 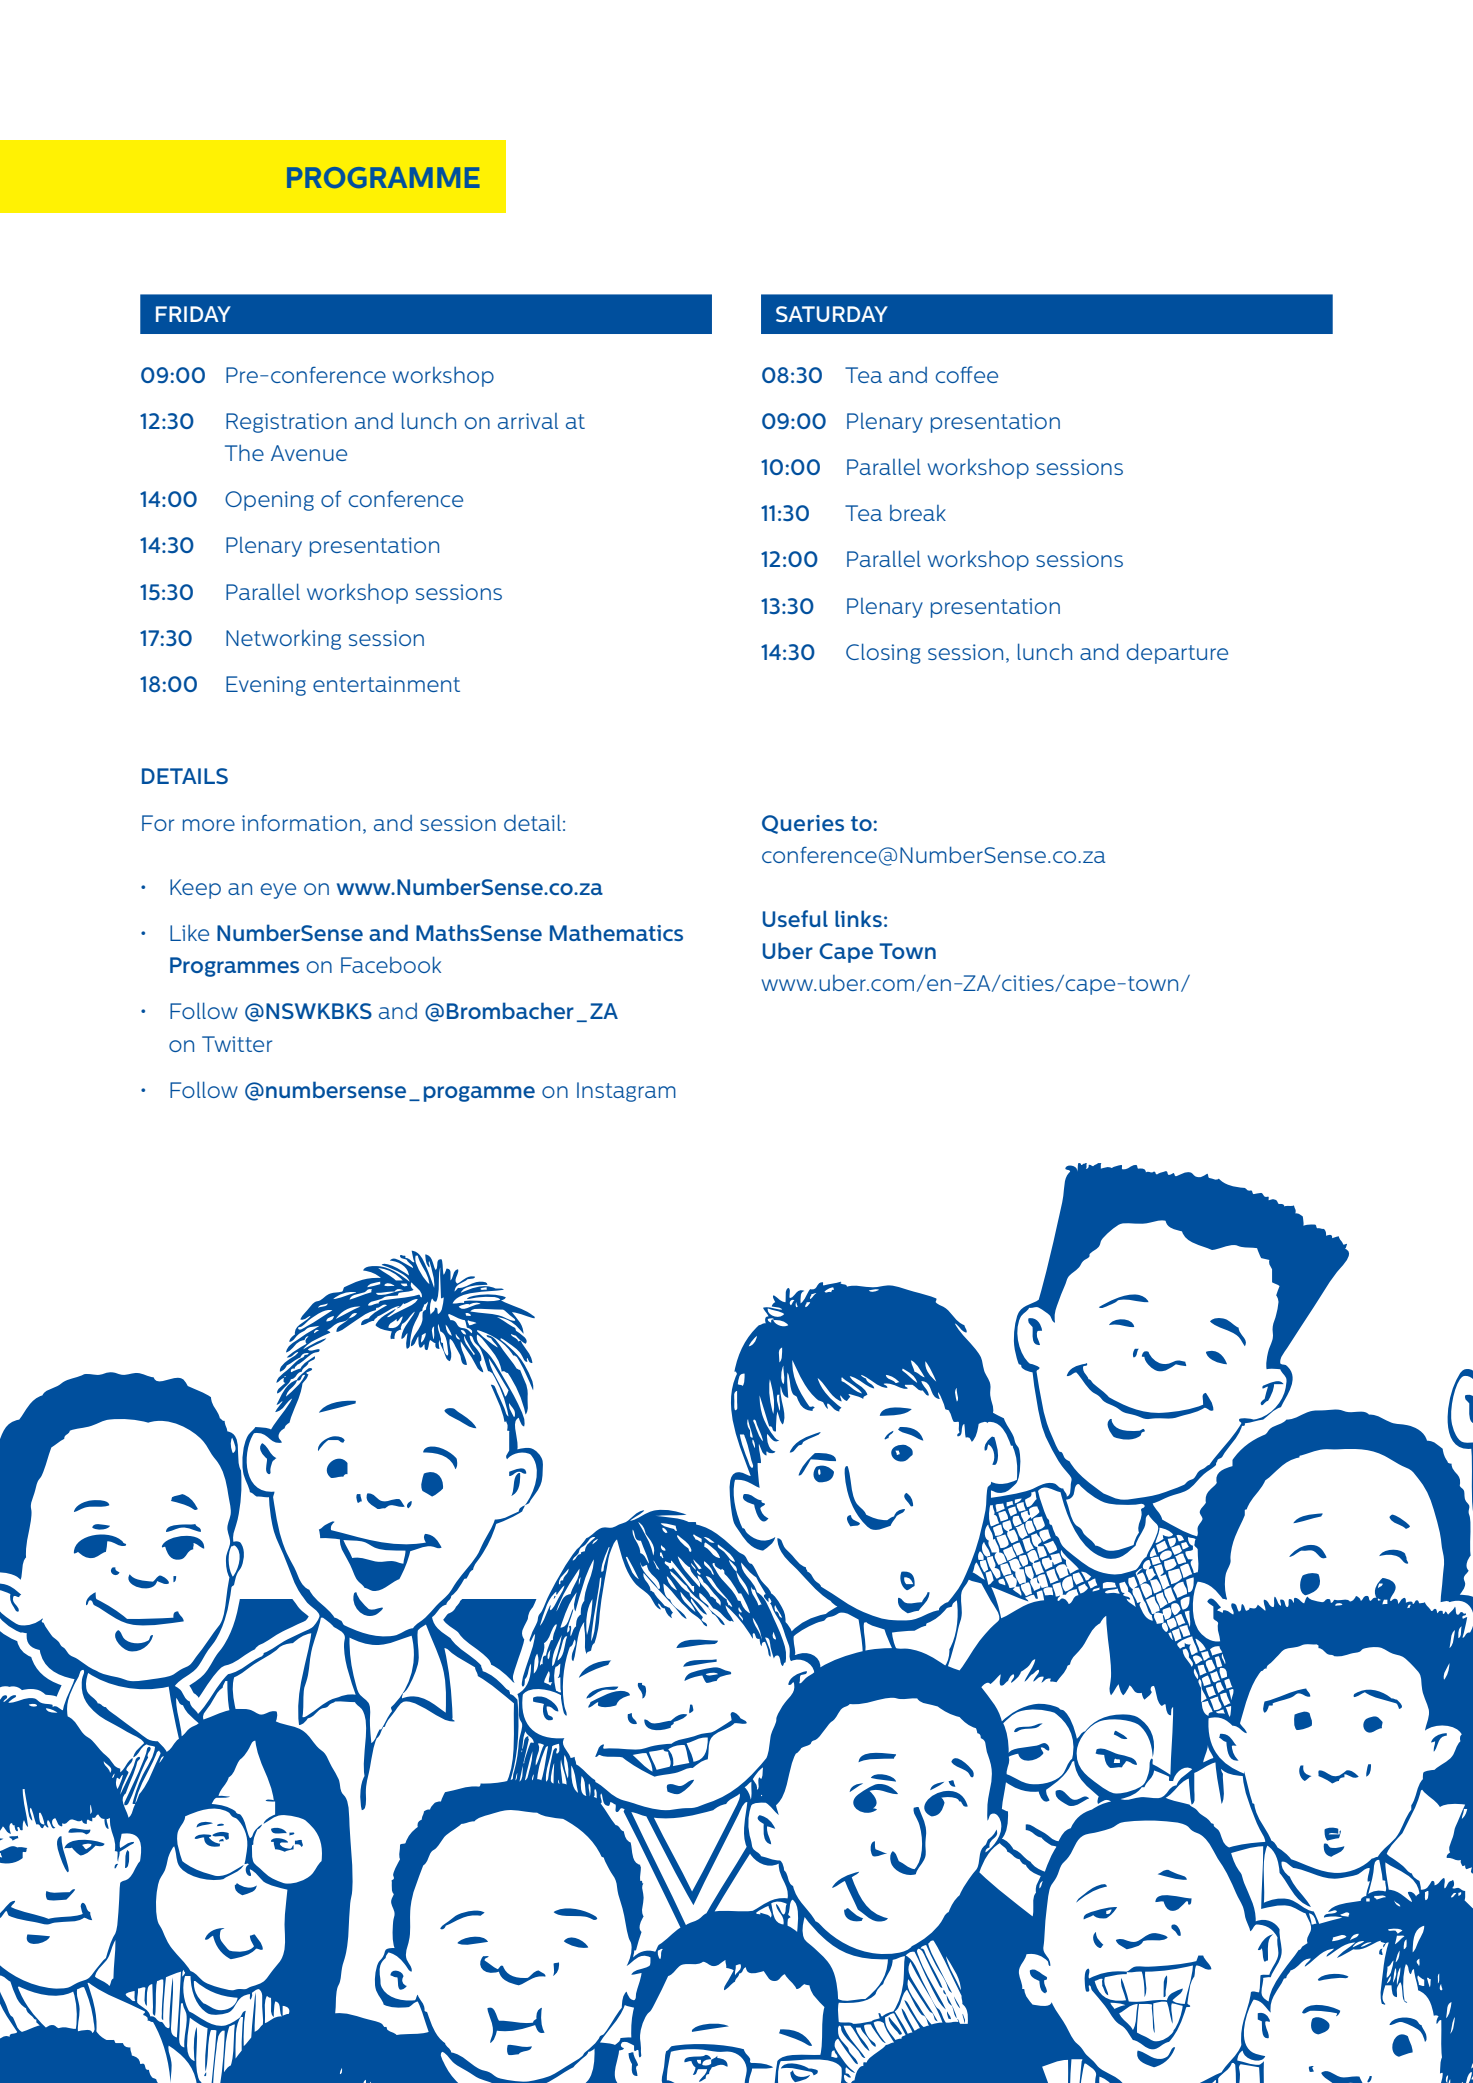 I want to click on links, so click(x=858, y=918).
